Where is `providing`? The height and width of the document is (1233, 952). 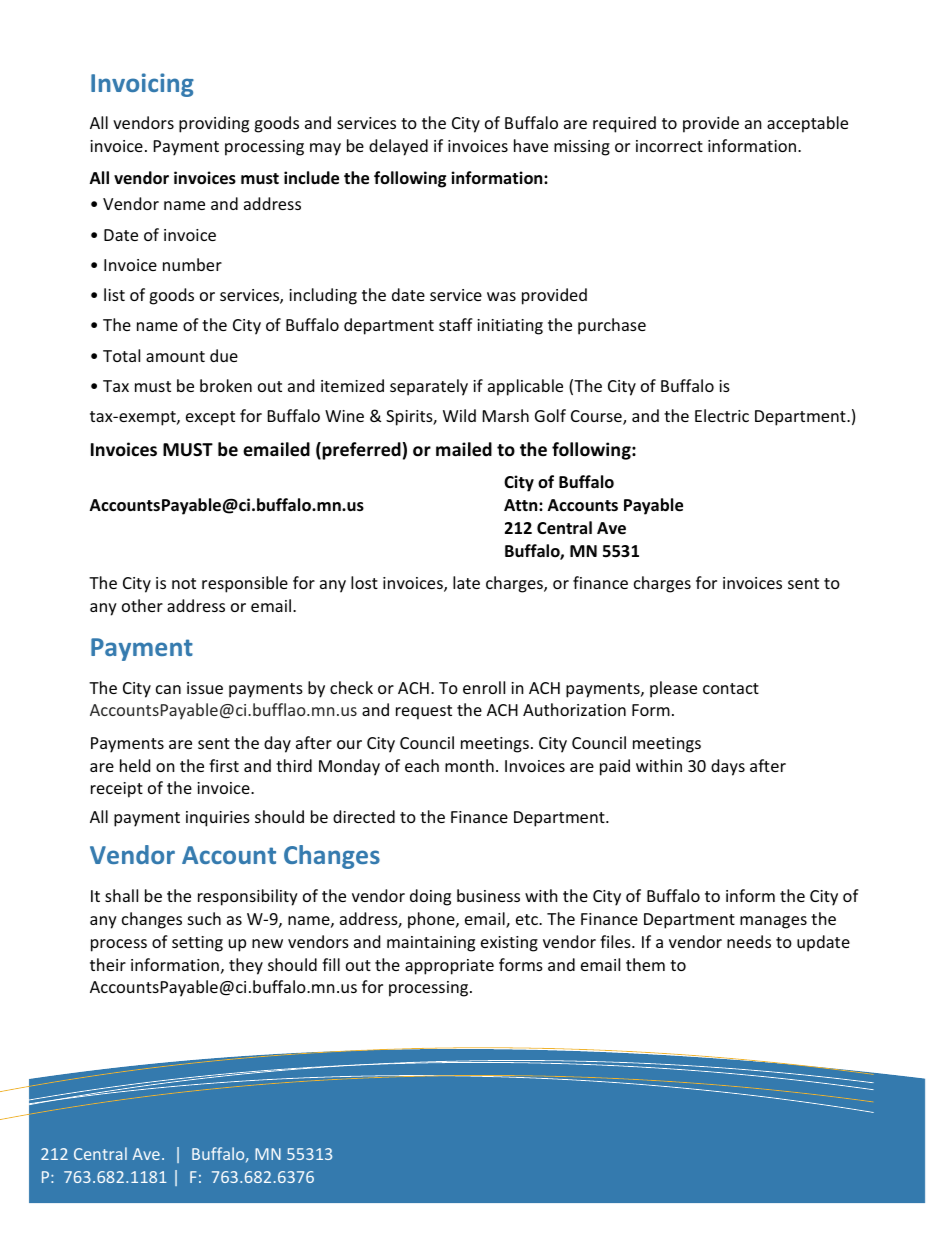 providing is located at coordinates (214, 124).
